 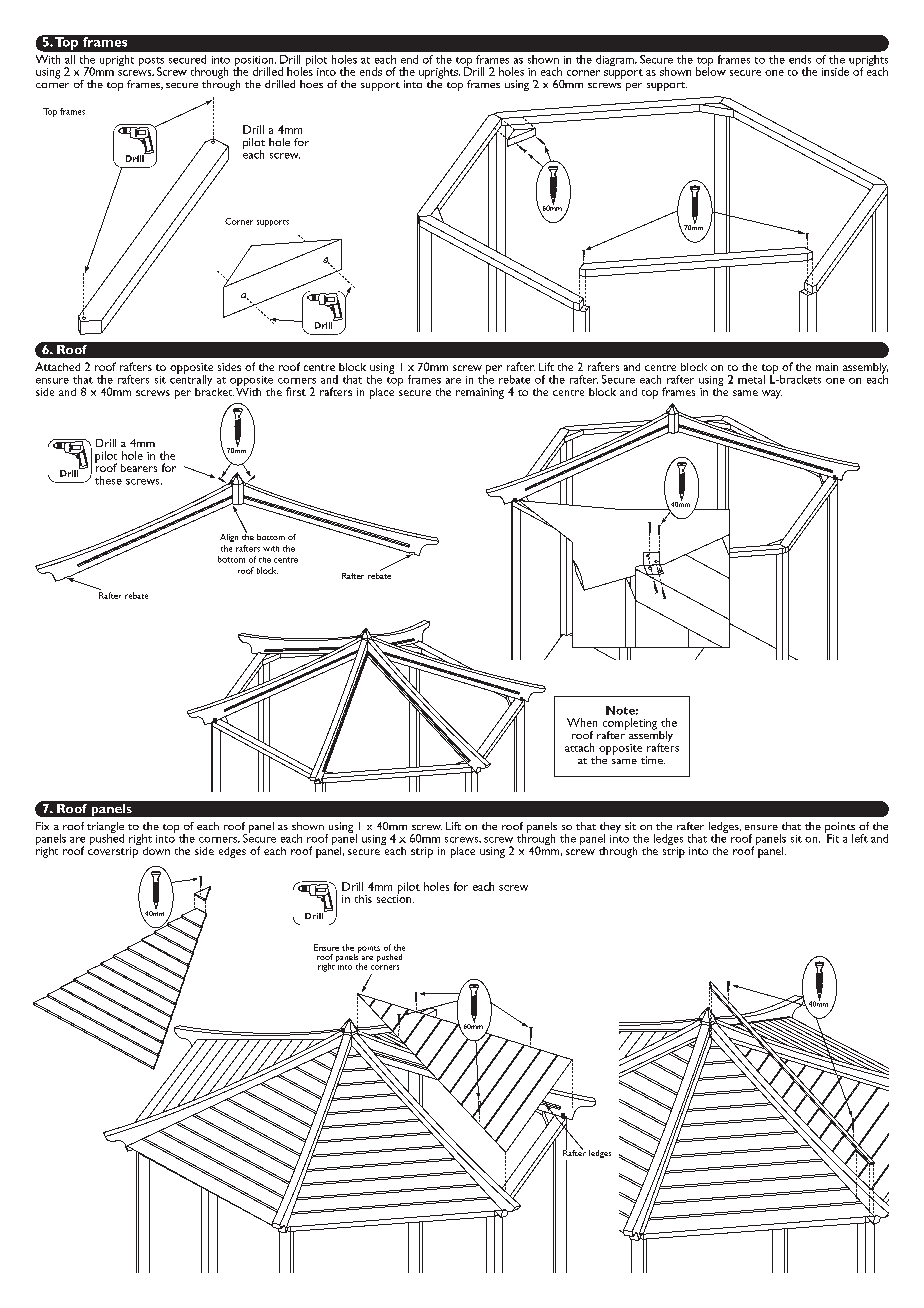 I want to click on hoes, so click(x=311, y=84).
